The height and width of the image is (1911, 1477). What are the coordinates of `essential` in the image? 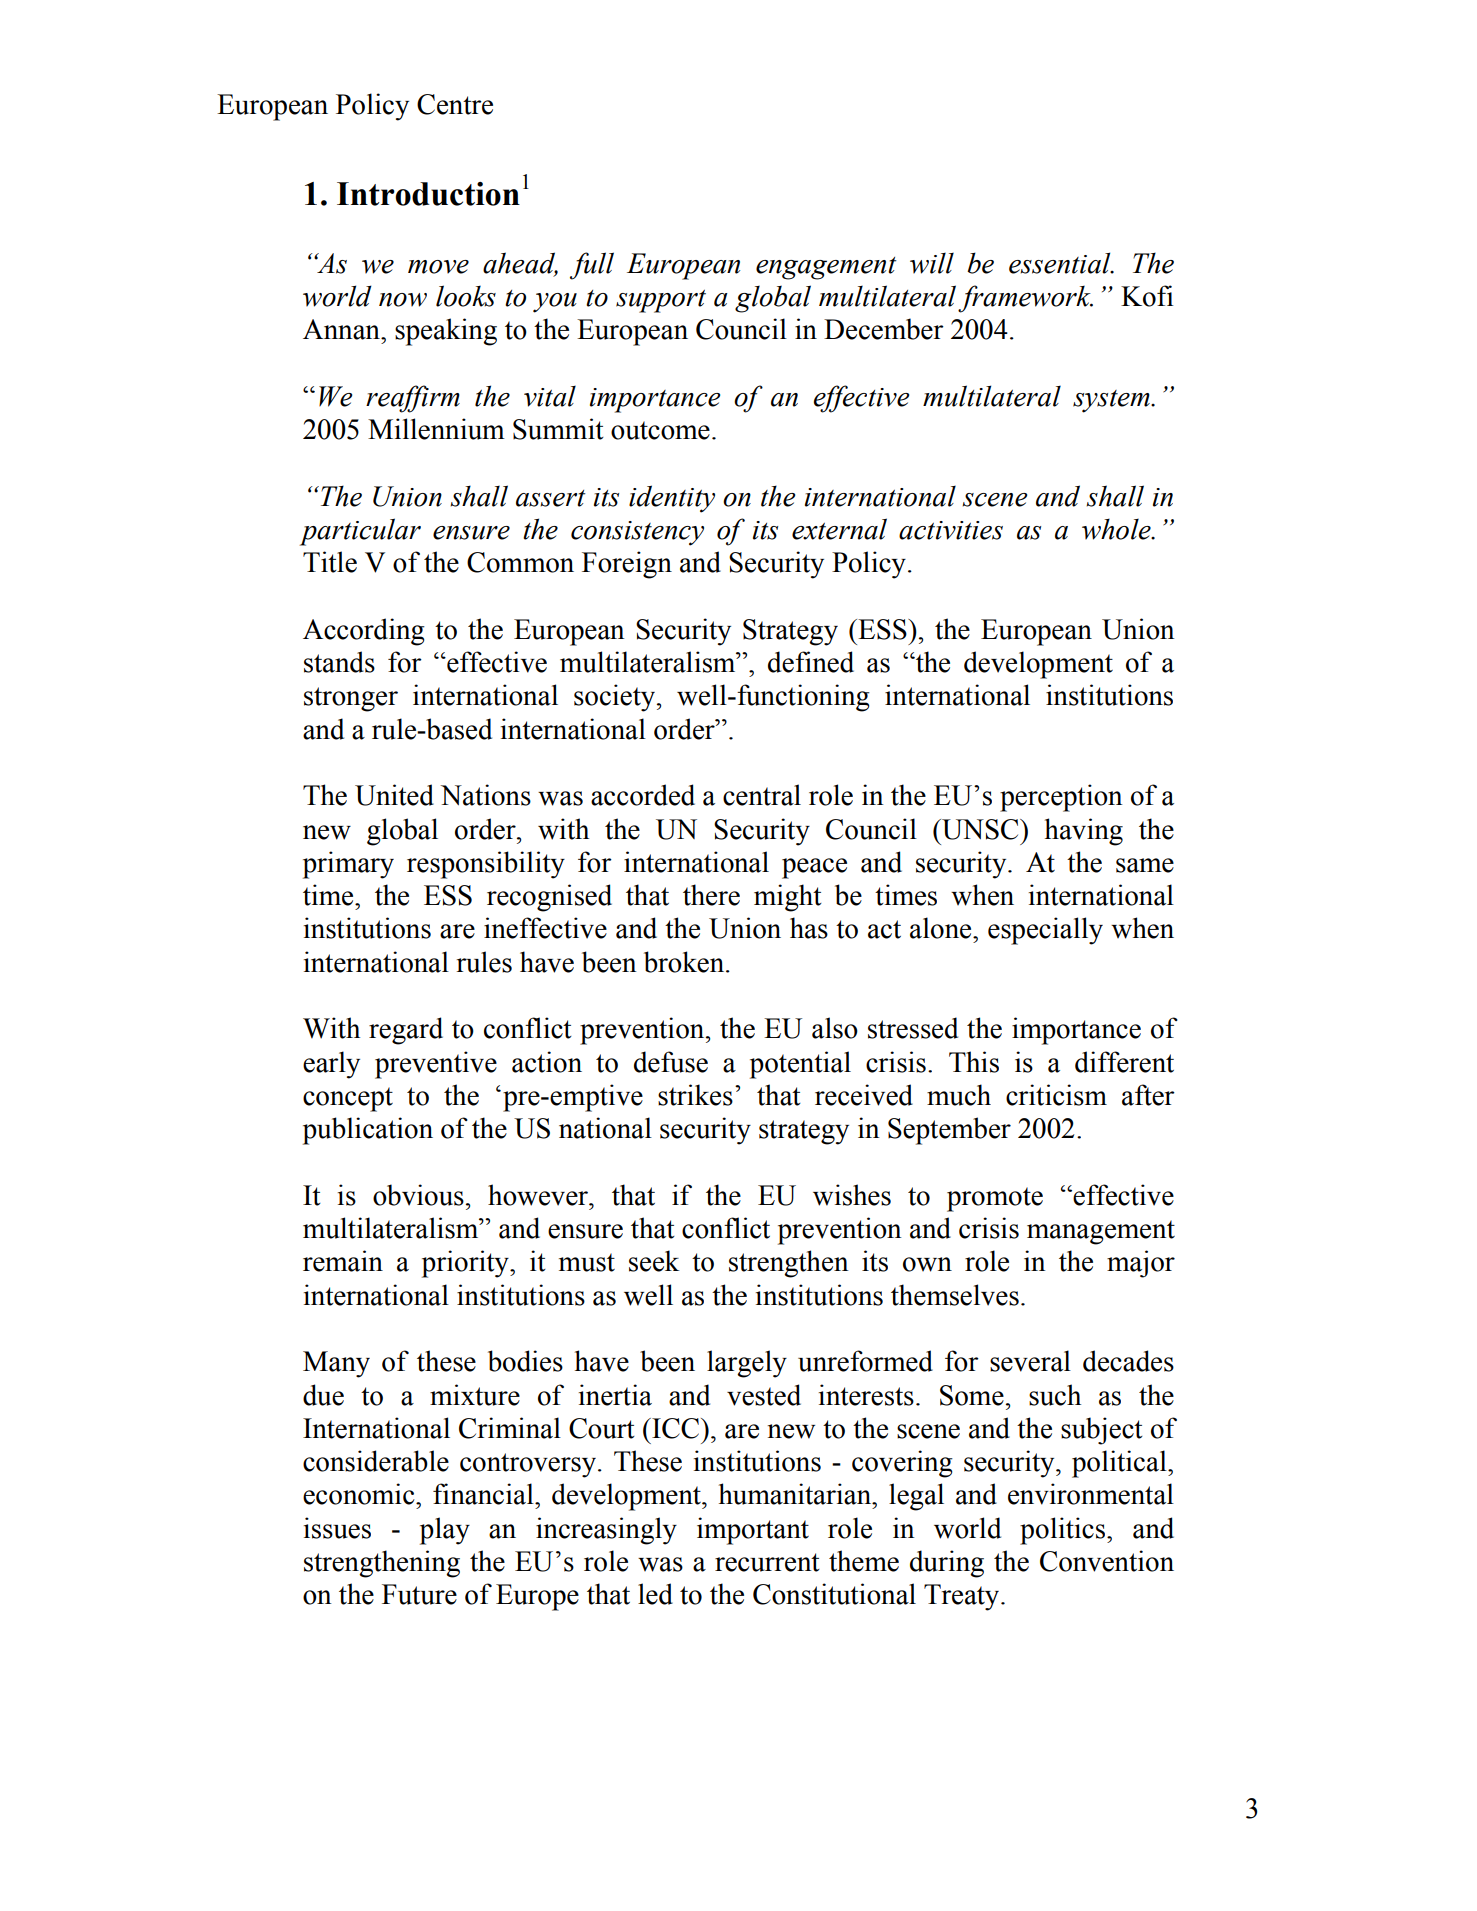 It's located at (1061, 263).
